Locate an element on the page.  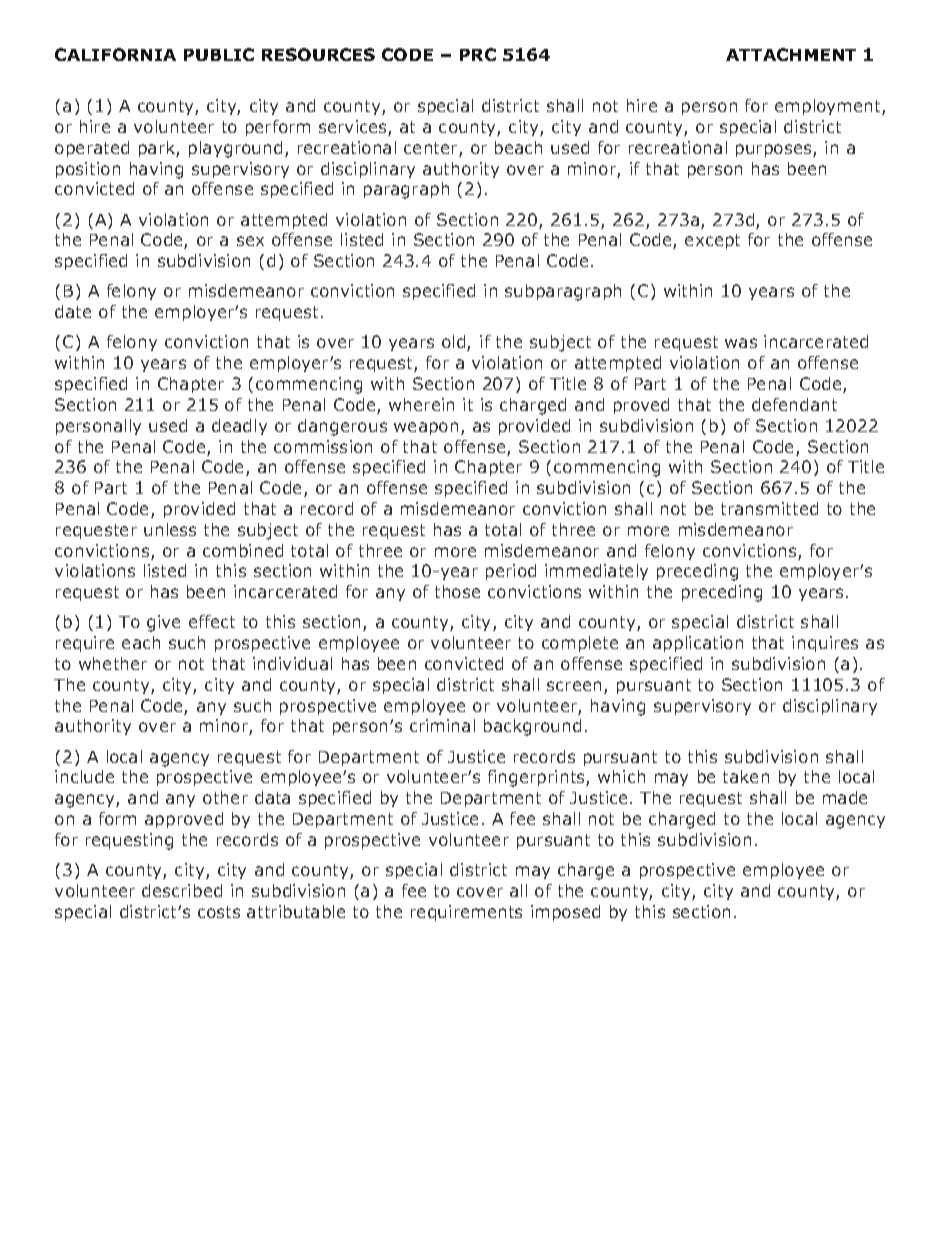
described is located at coordinates (182, 890).
